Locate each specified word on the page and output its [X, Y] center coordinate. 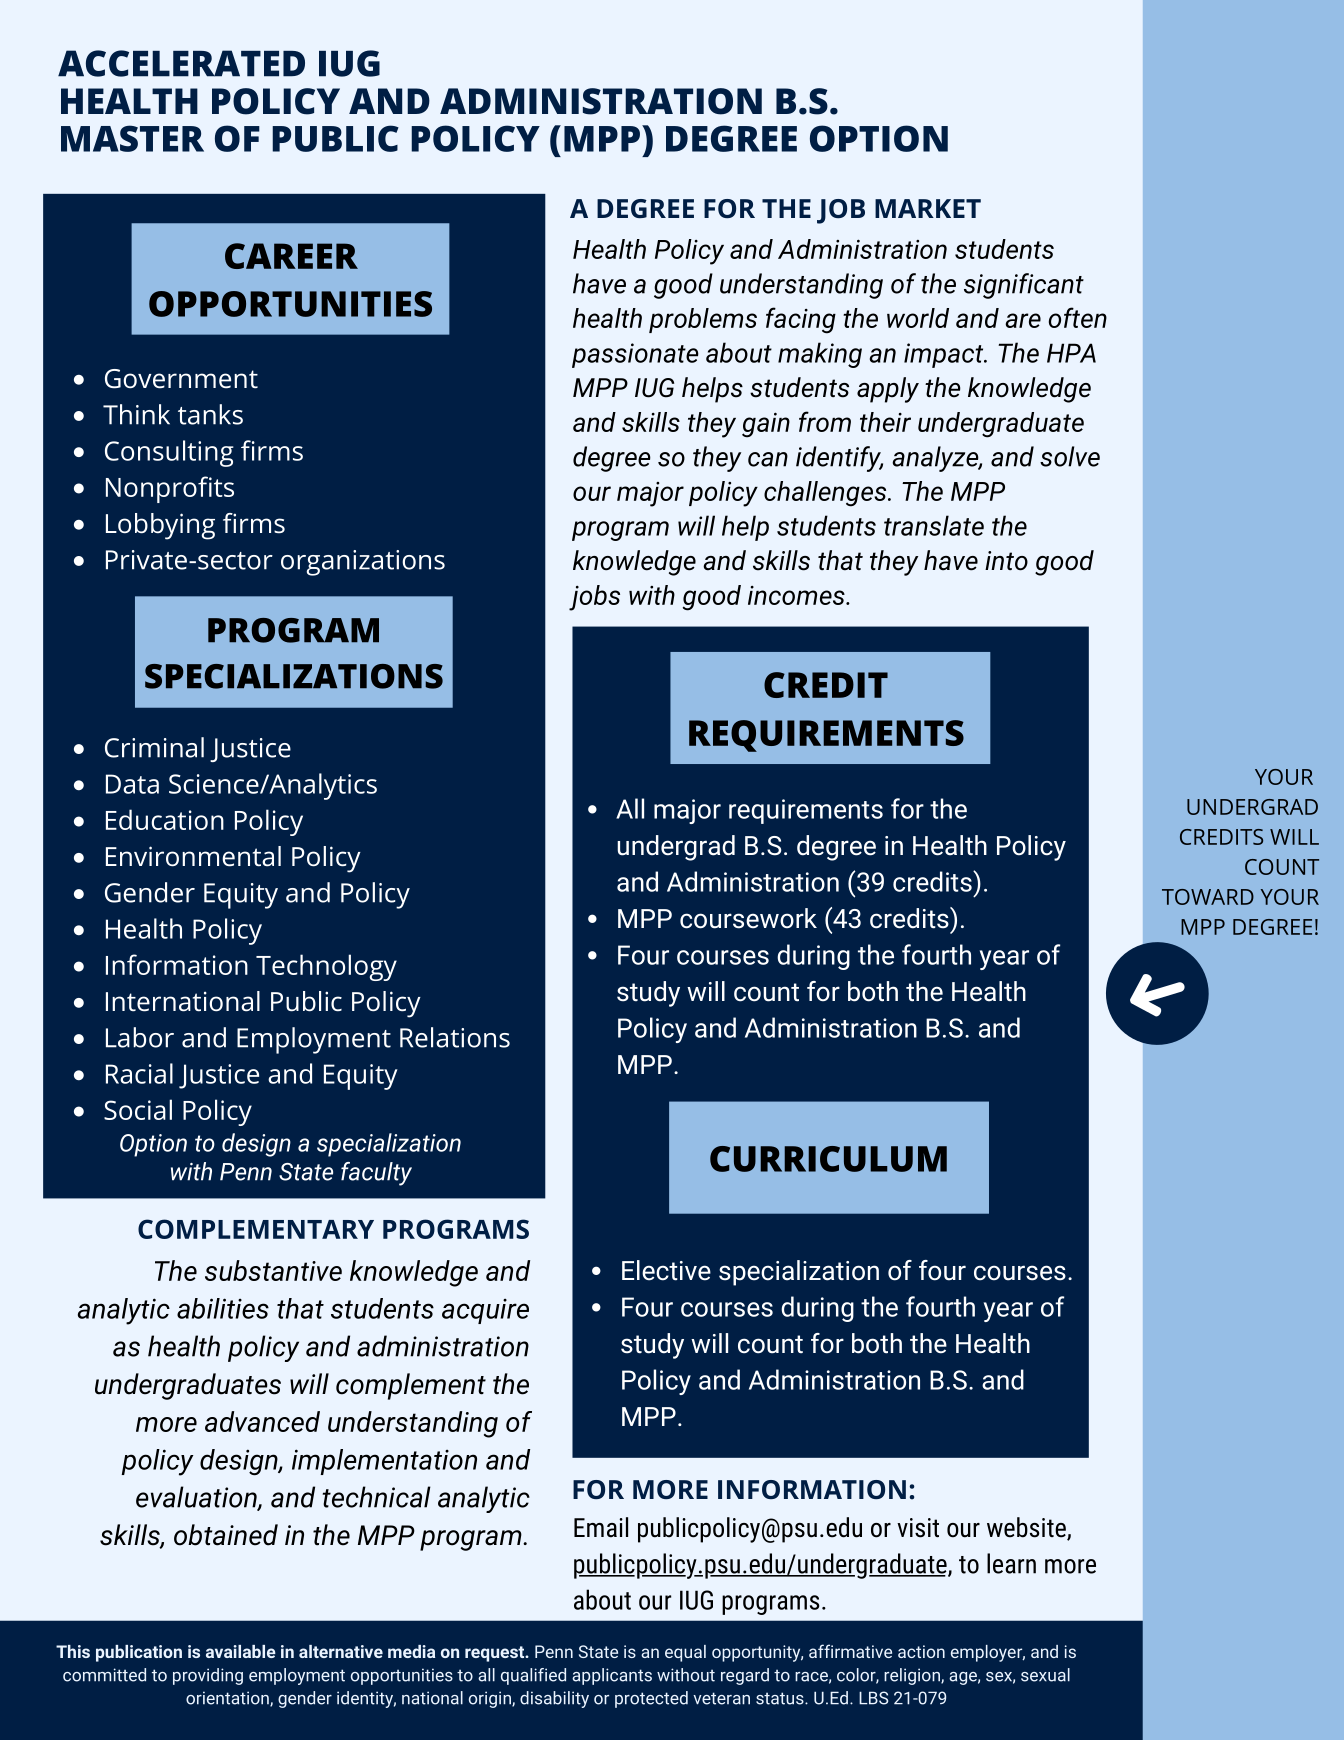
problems [703, 320]
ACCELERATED [181, 63]
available [241, 1651]
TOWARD [1208, 897]
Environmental [193, 856]
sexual [1045, 1675]
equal [685, 1653]
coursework [748, 918]
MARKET [928, 208]
